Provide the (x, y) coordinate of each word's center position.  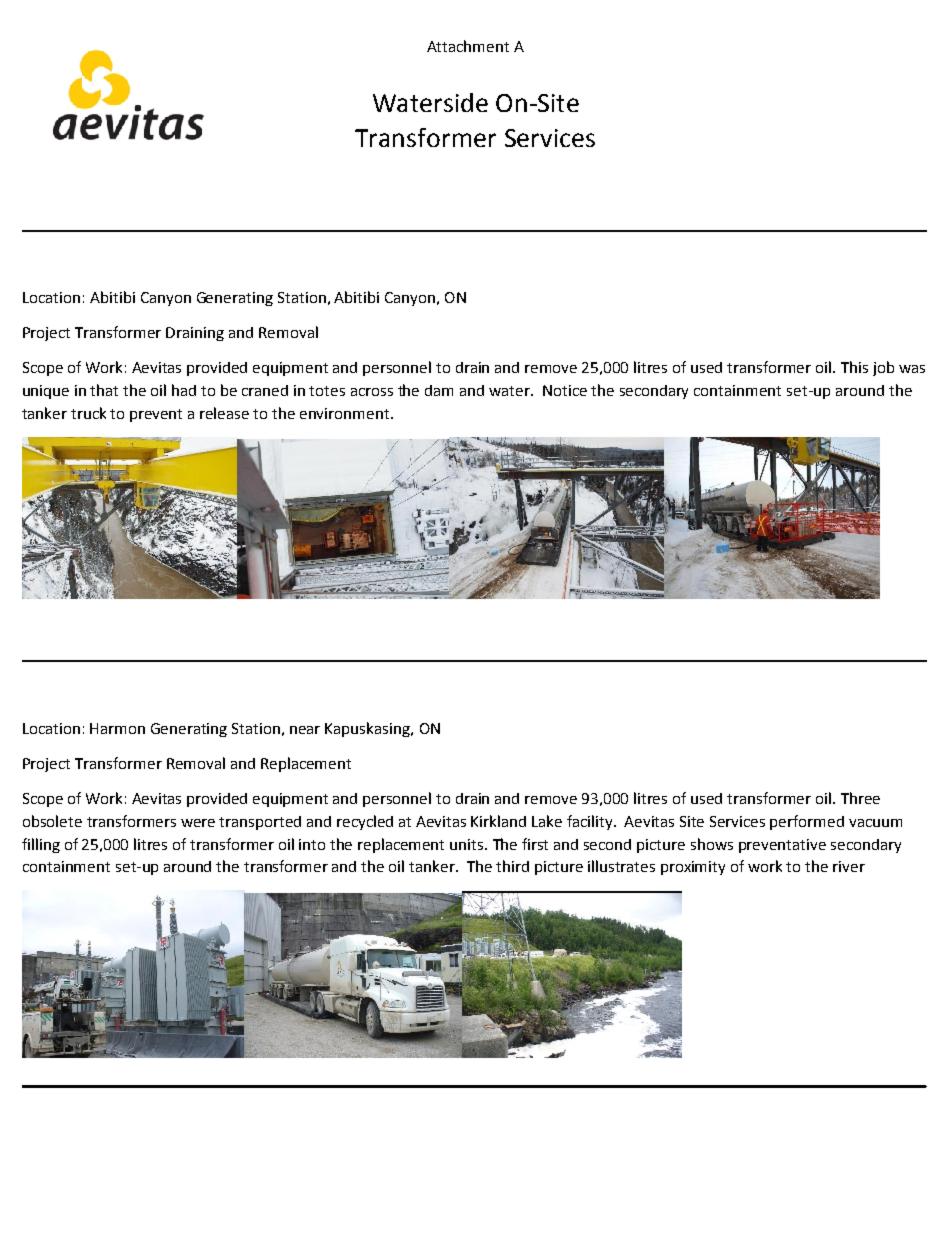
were (198, 823)
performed (807, 822)
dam (439, 390)
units (468, 844)
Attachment (468, 46)
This (854, 367)
